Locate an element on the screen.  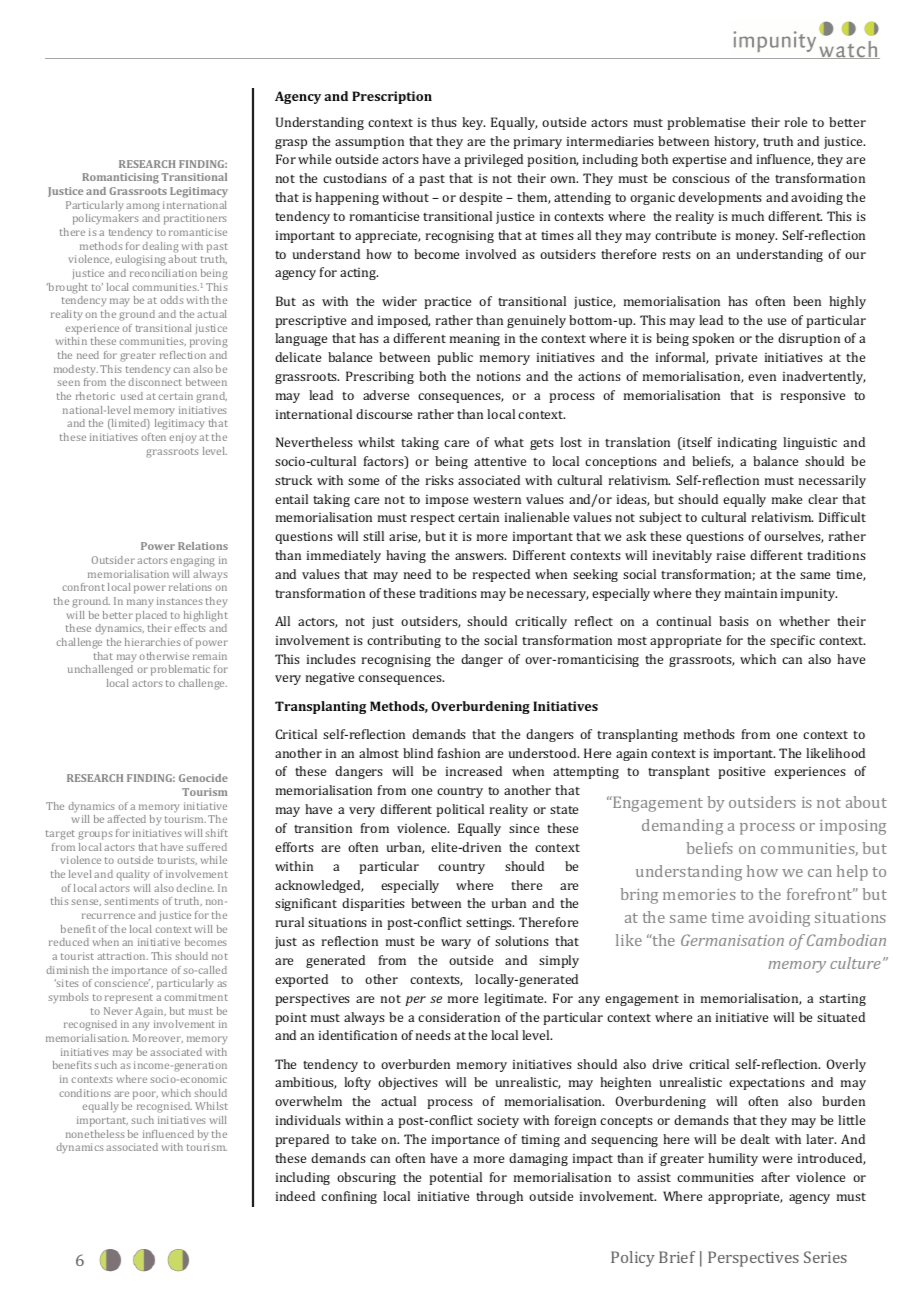
risks is located at coordinates (440, 480).
